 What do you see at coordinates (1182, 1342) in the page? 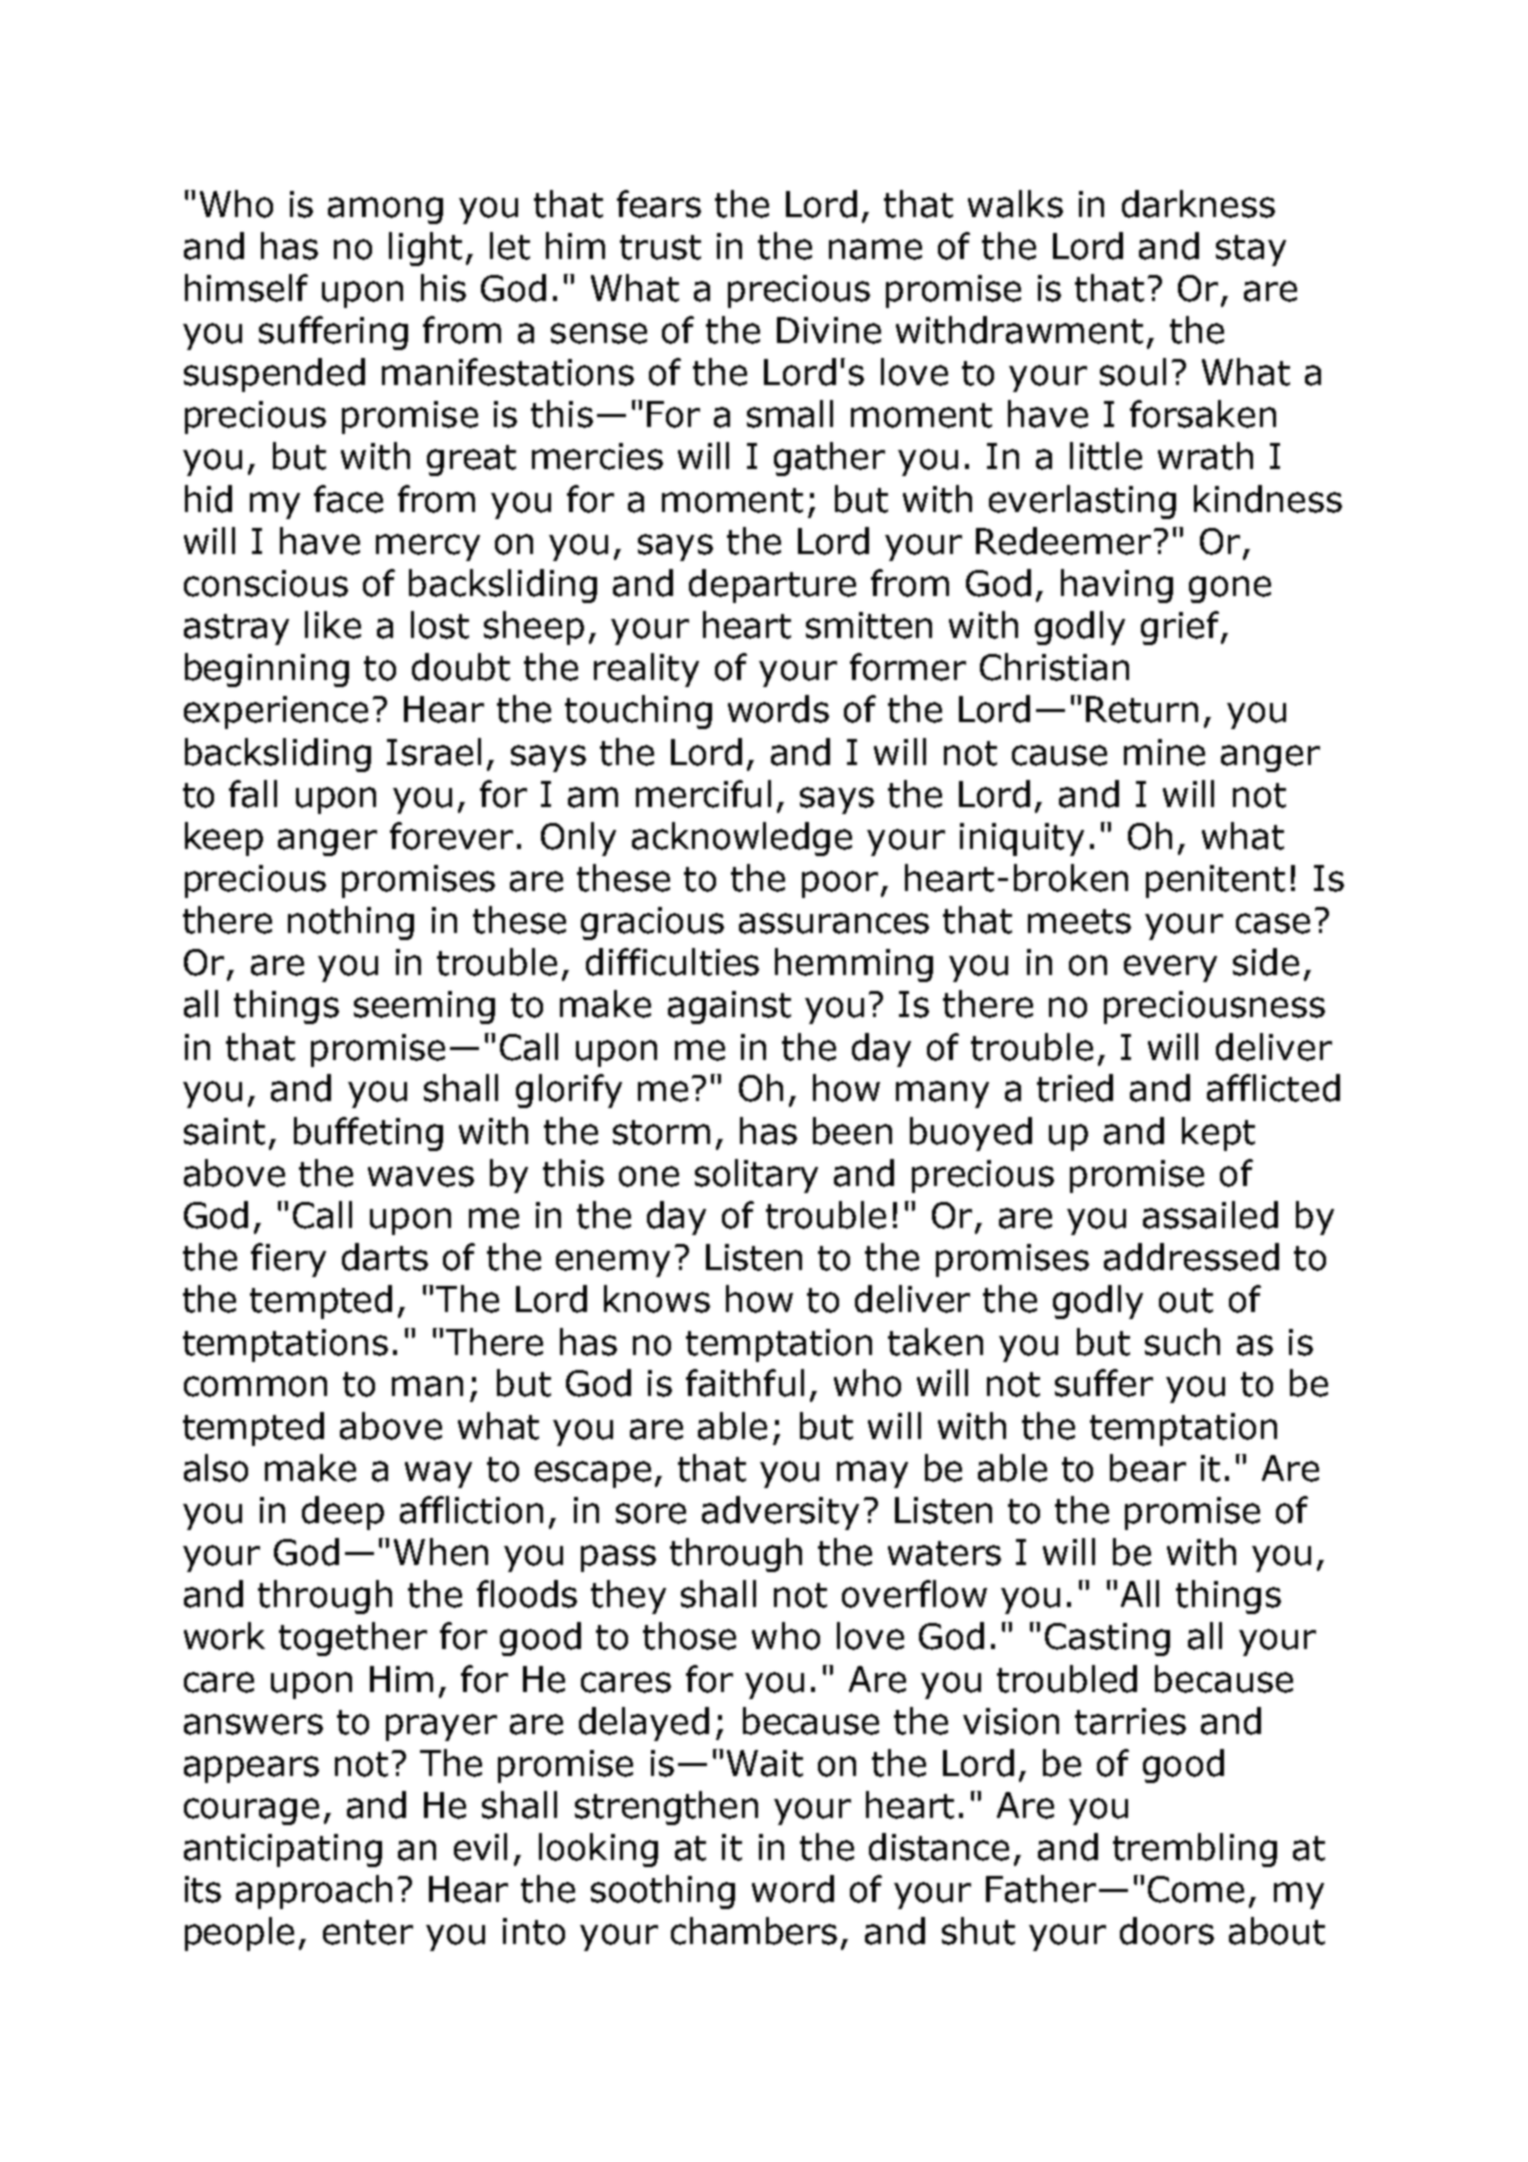
I see `such` at bounding box center [1182, 1342].
